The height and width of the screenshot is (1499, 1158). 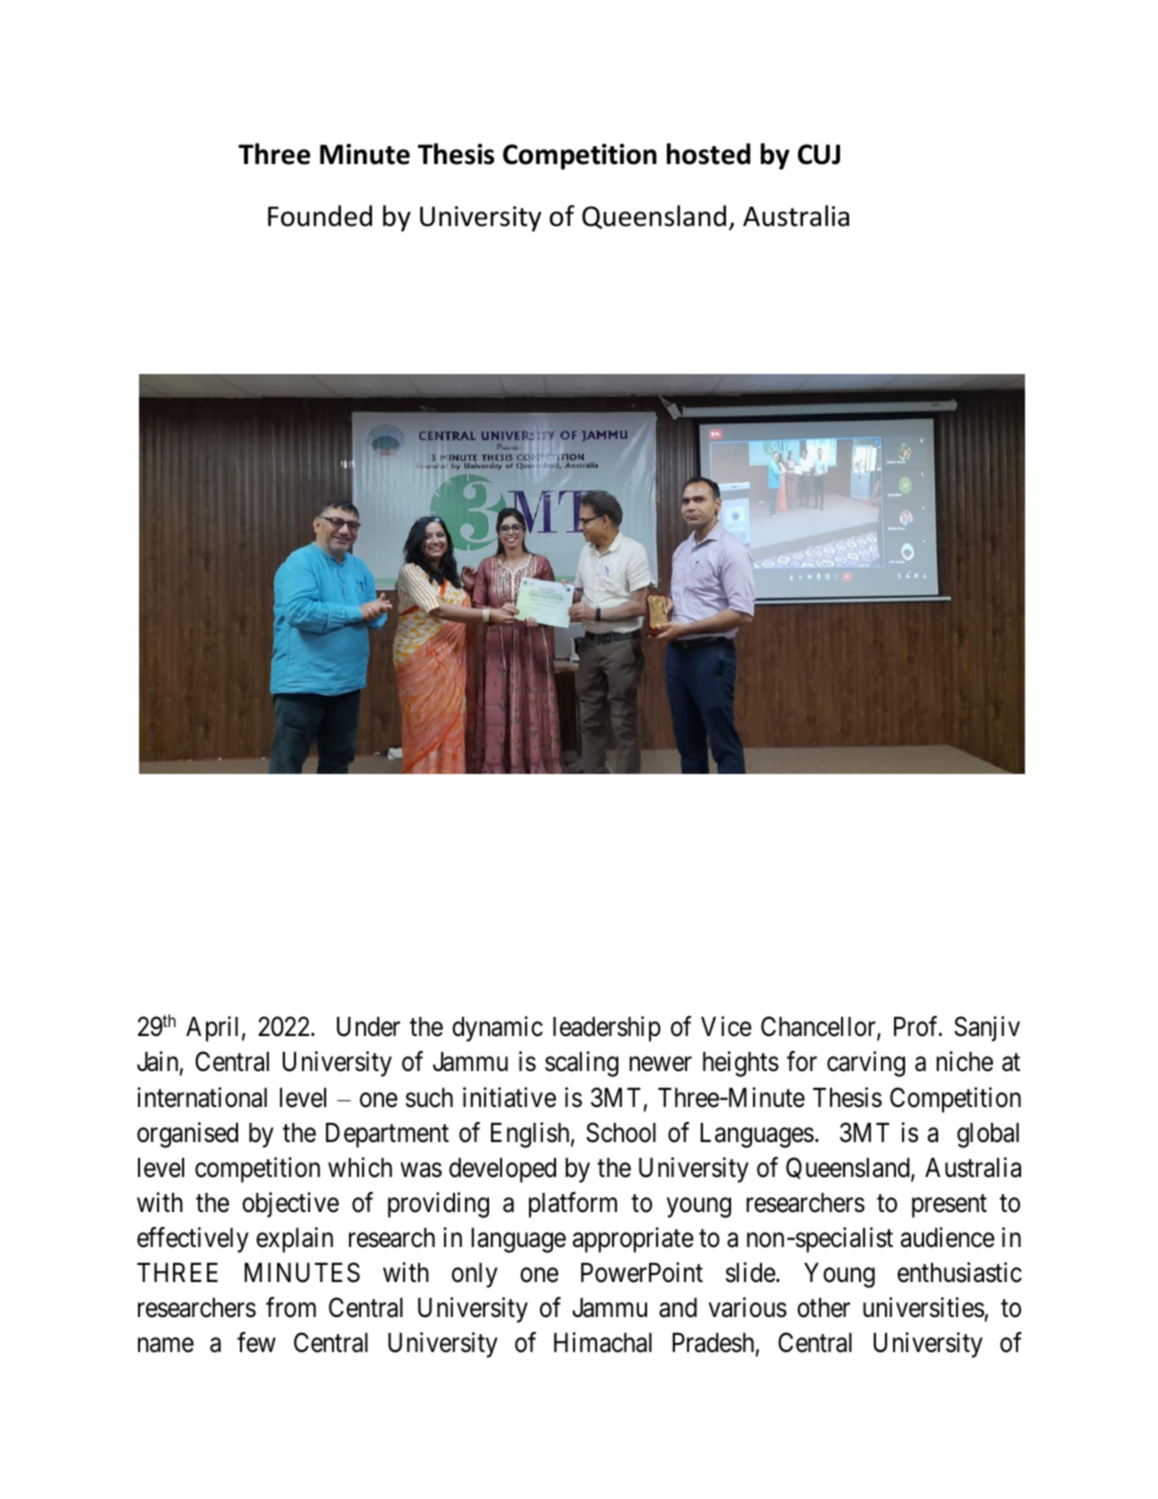 What do you see at coordinates (291, 1307) in the screenshot?
I see `from` at bounding box center [291, 1307].
